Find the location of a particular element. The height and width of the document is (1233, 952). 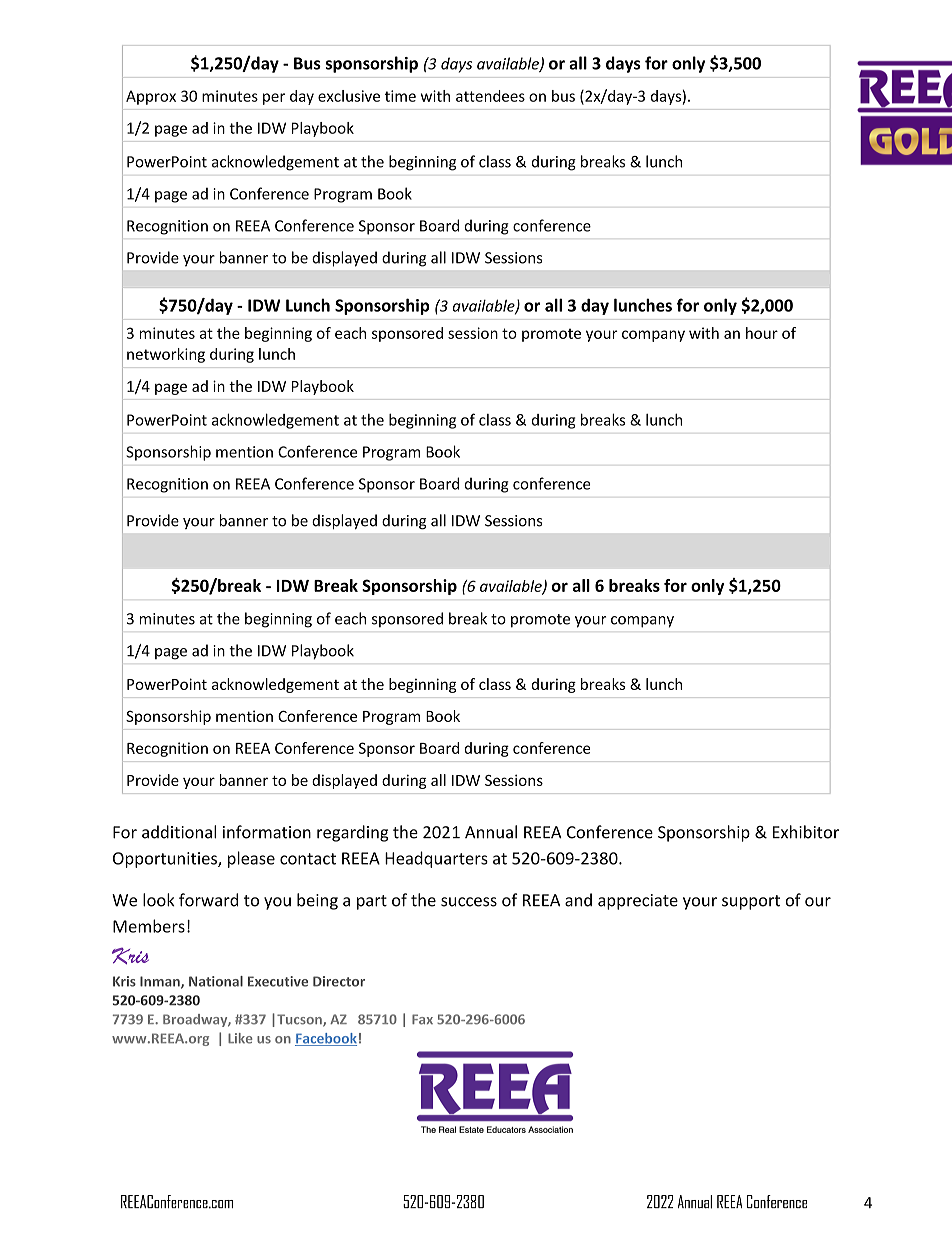

networking is located at coordinates (166, 355).
